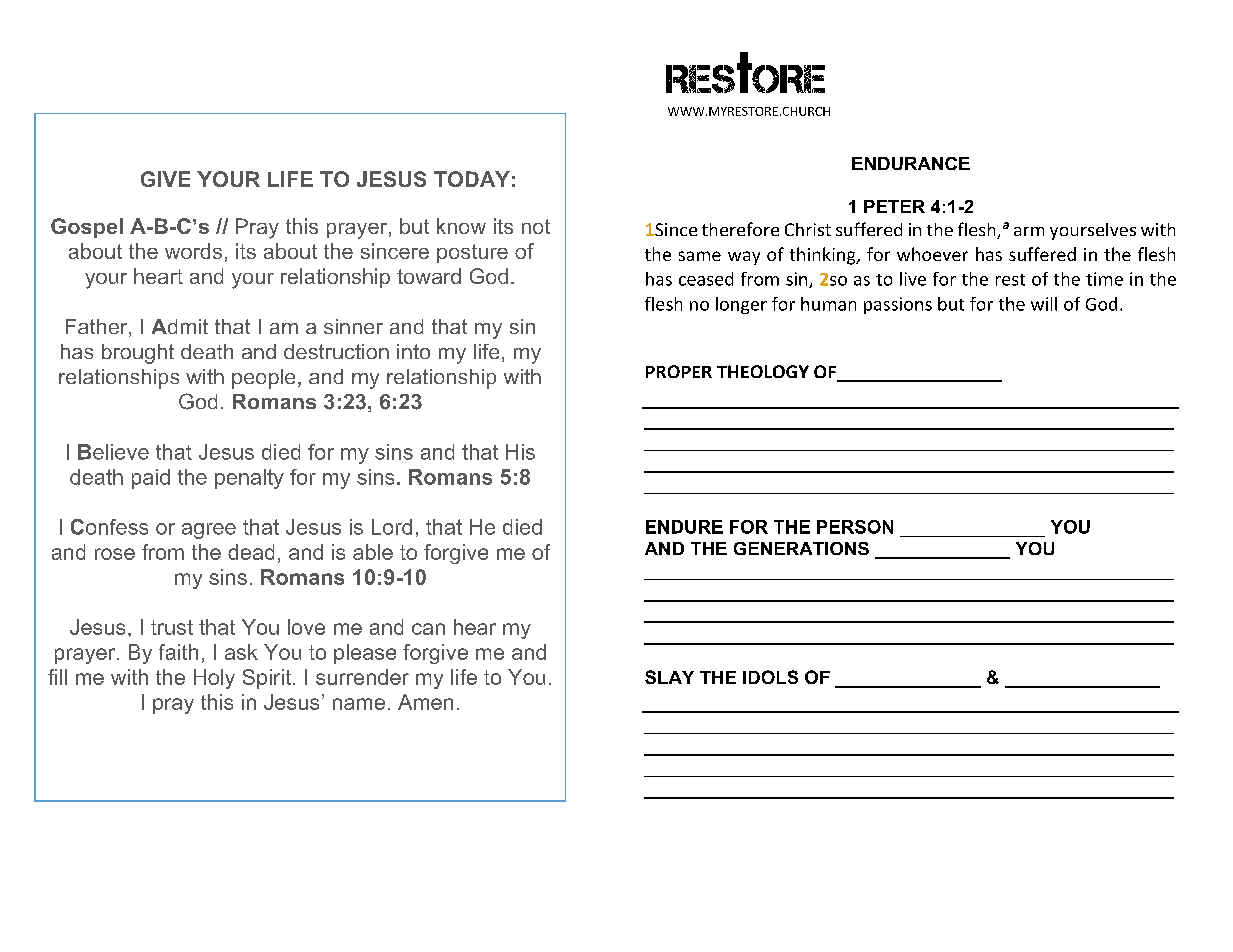 The image size is (1233, 952). What do you see at coordinates (911, 163) in the screenshot?
I see `ENDURANCE` at bounding box center [911, 163].
